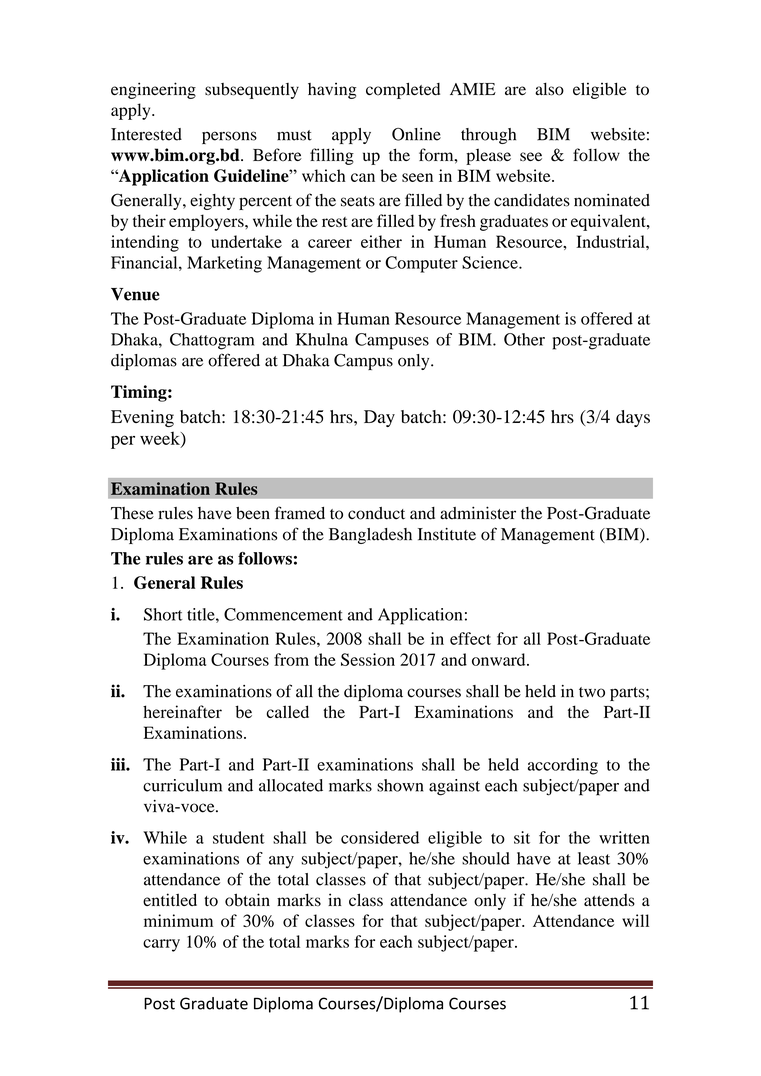 The height and width of the screenshot is (1076, 761). What do you see at coordinates (142, 418) in the screenshot?
I see `Evening` at bounding box center [142, 418].
